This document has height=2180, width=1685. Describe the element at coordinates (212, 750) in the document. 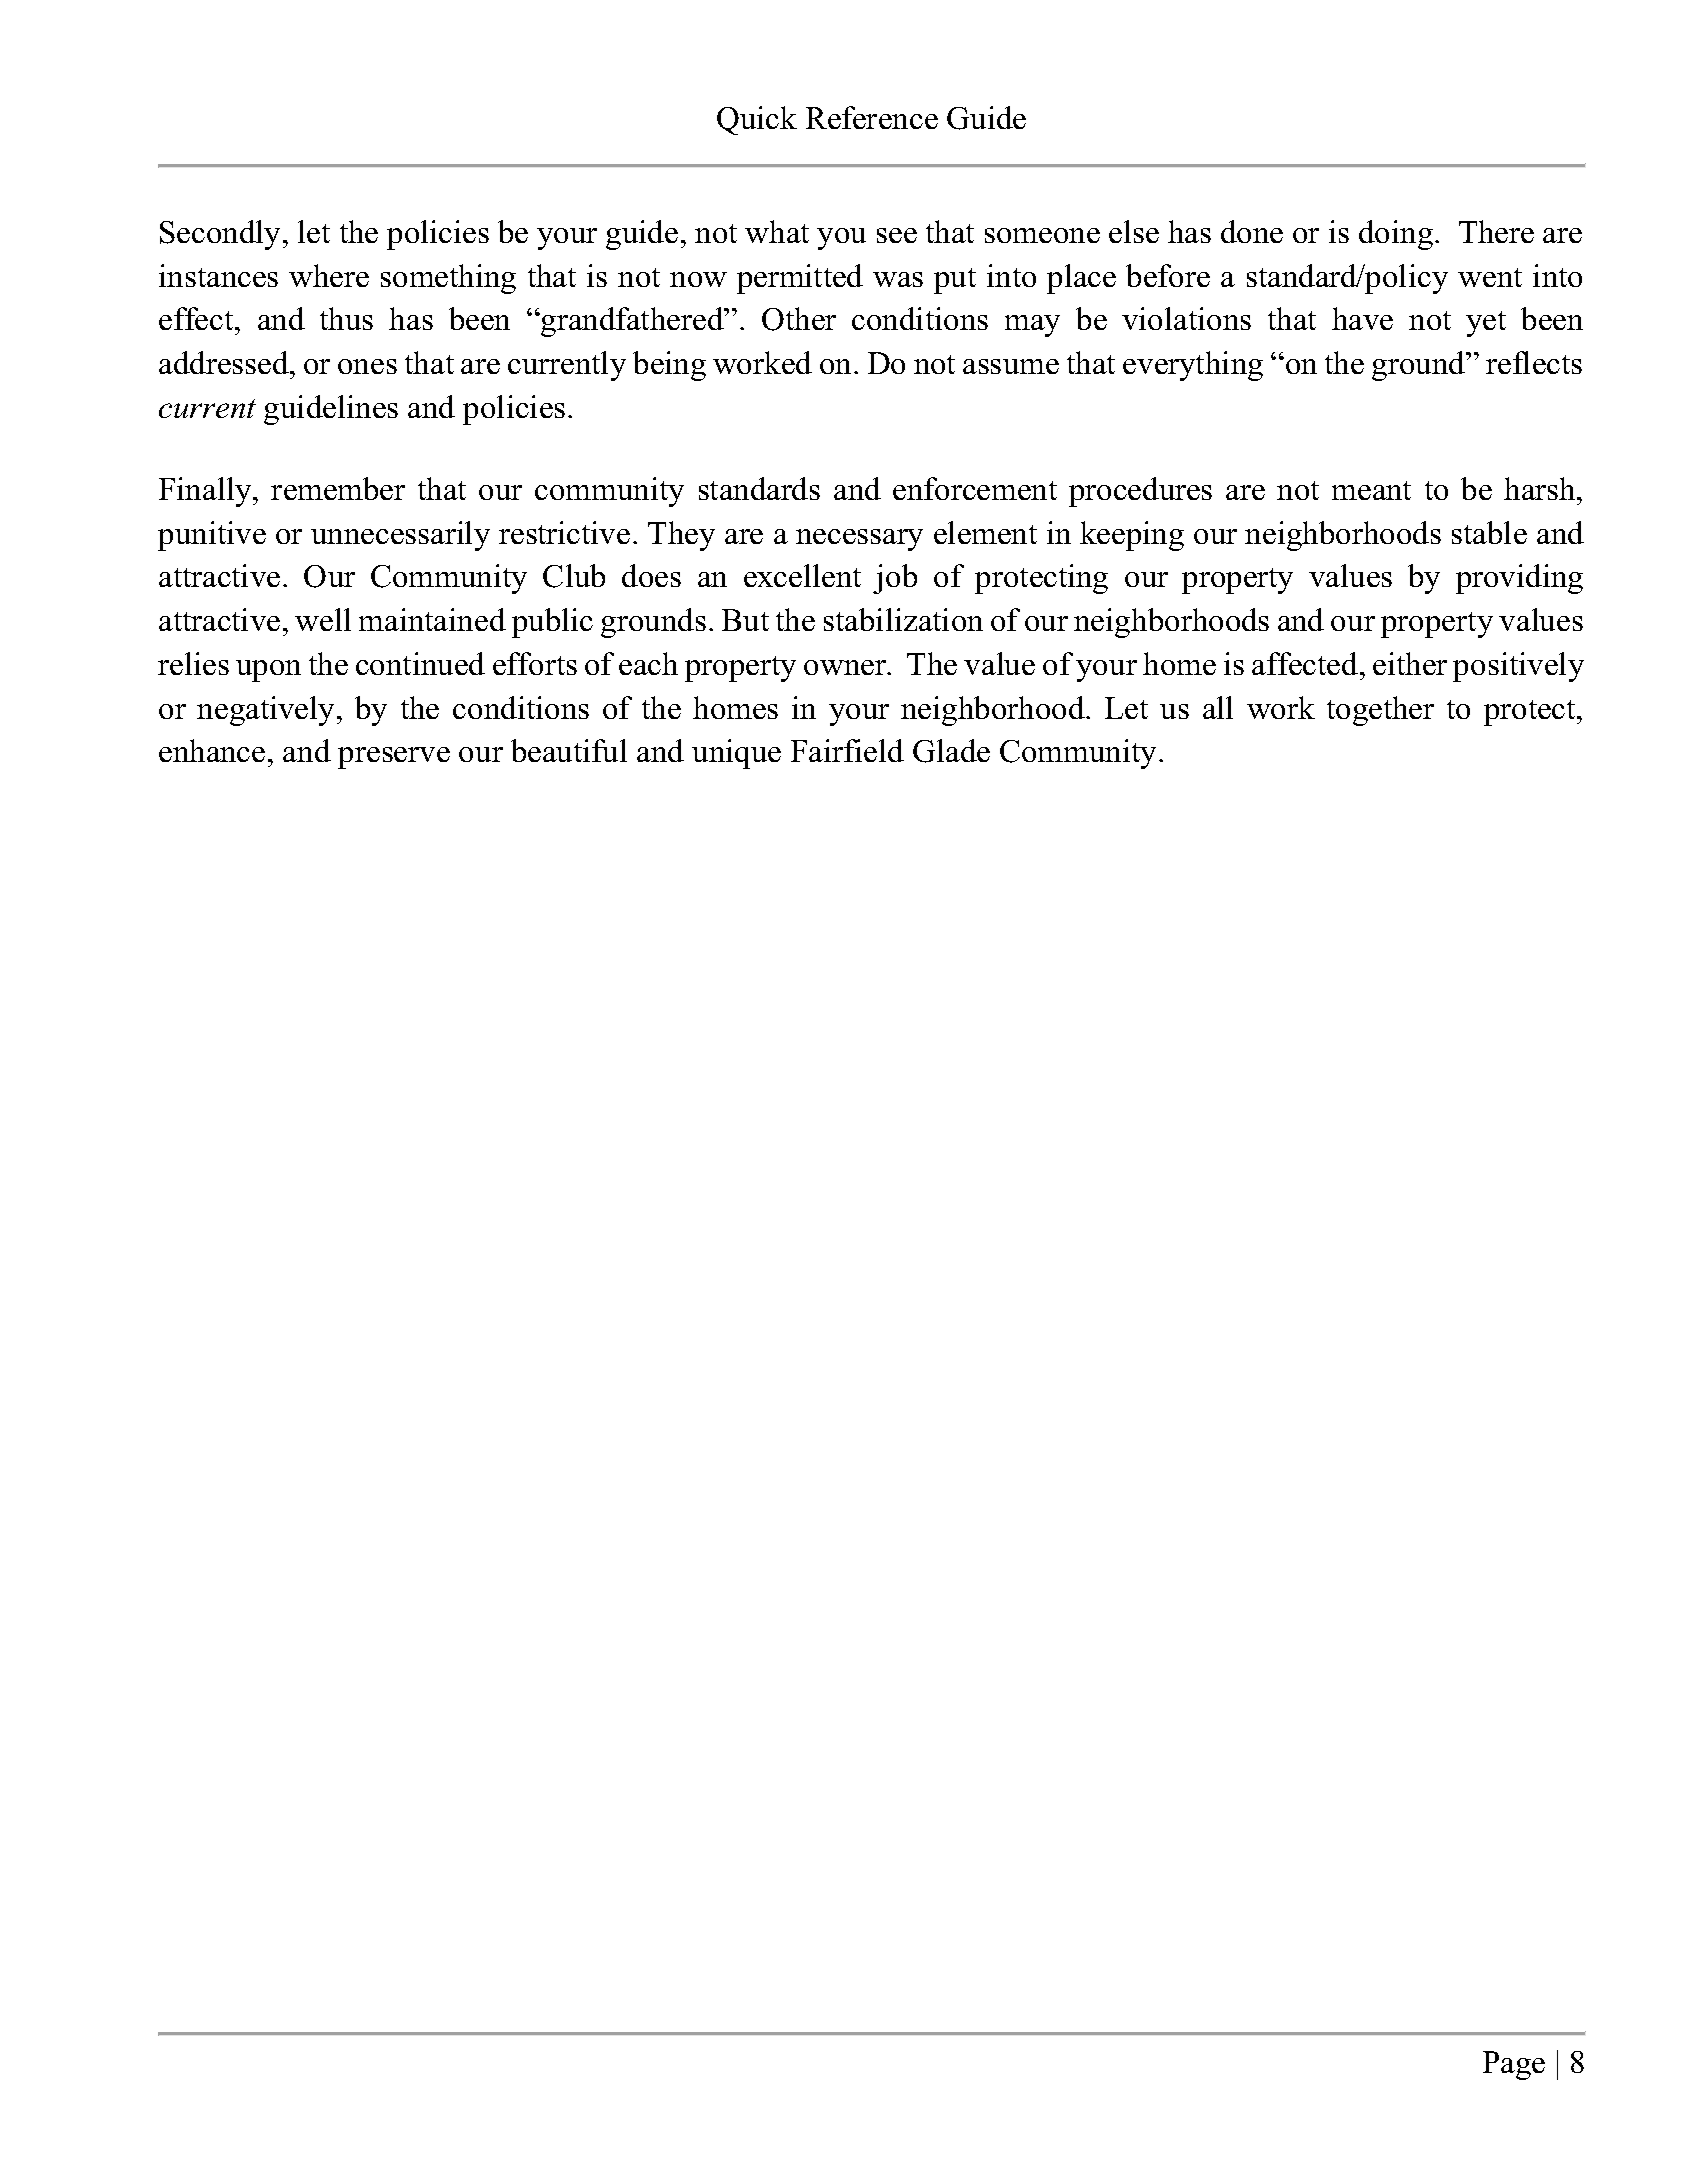

I see `enhance` at that location.
